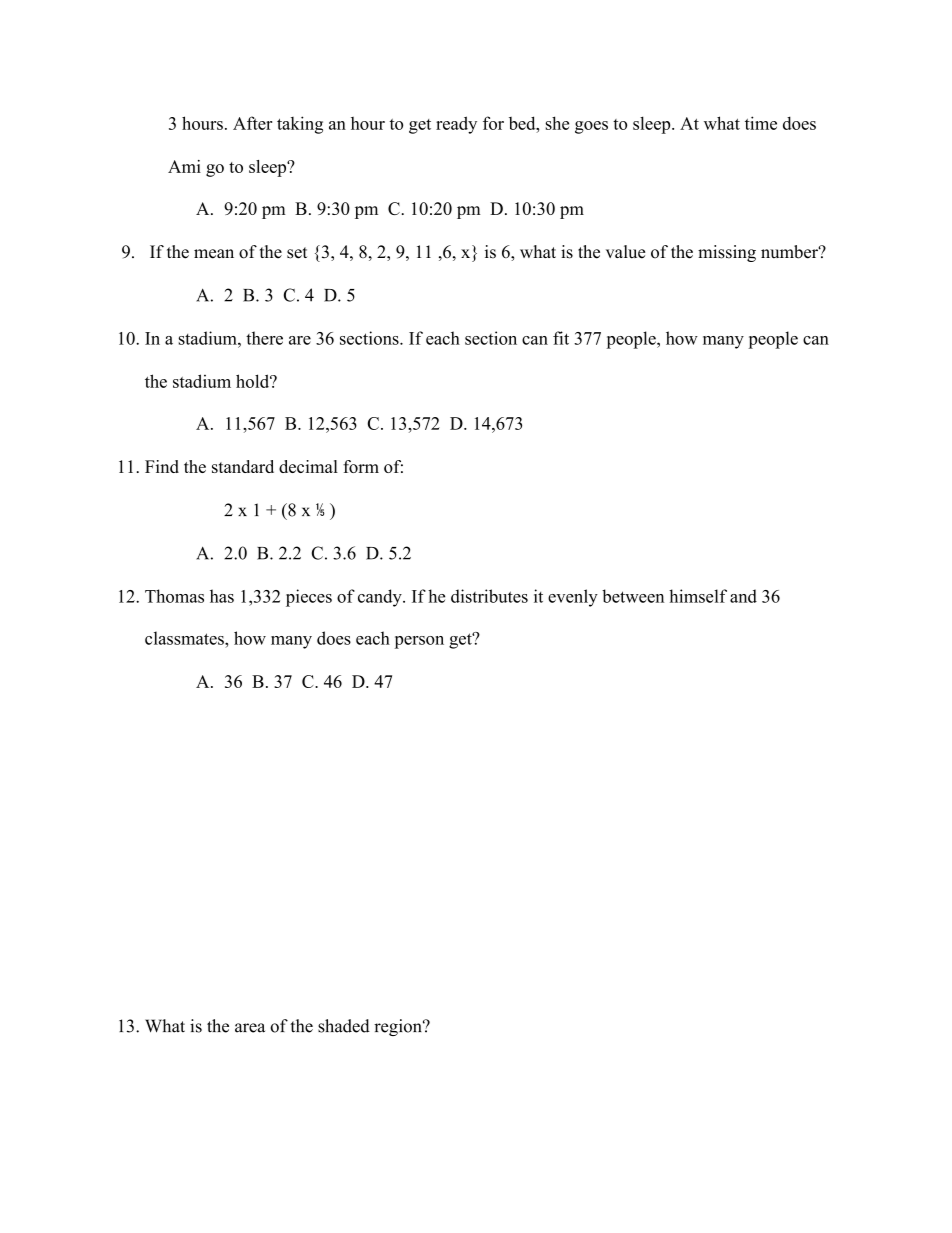 The width and height of the screenshot is (952, 1233). What do you see at coordinates (252, 123) in the screenshot?
I see `After` at bounding box center [252, 123].
